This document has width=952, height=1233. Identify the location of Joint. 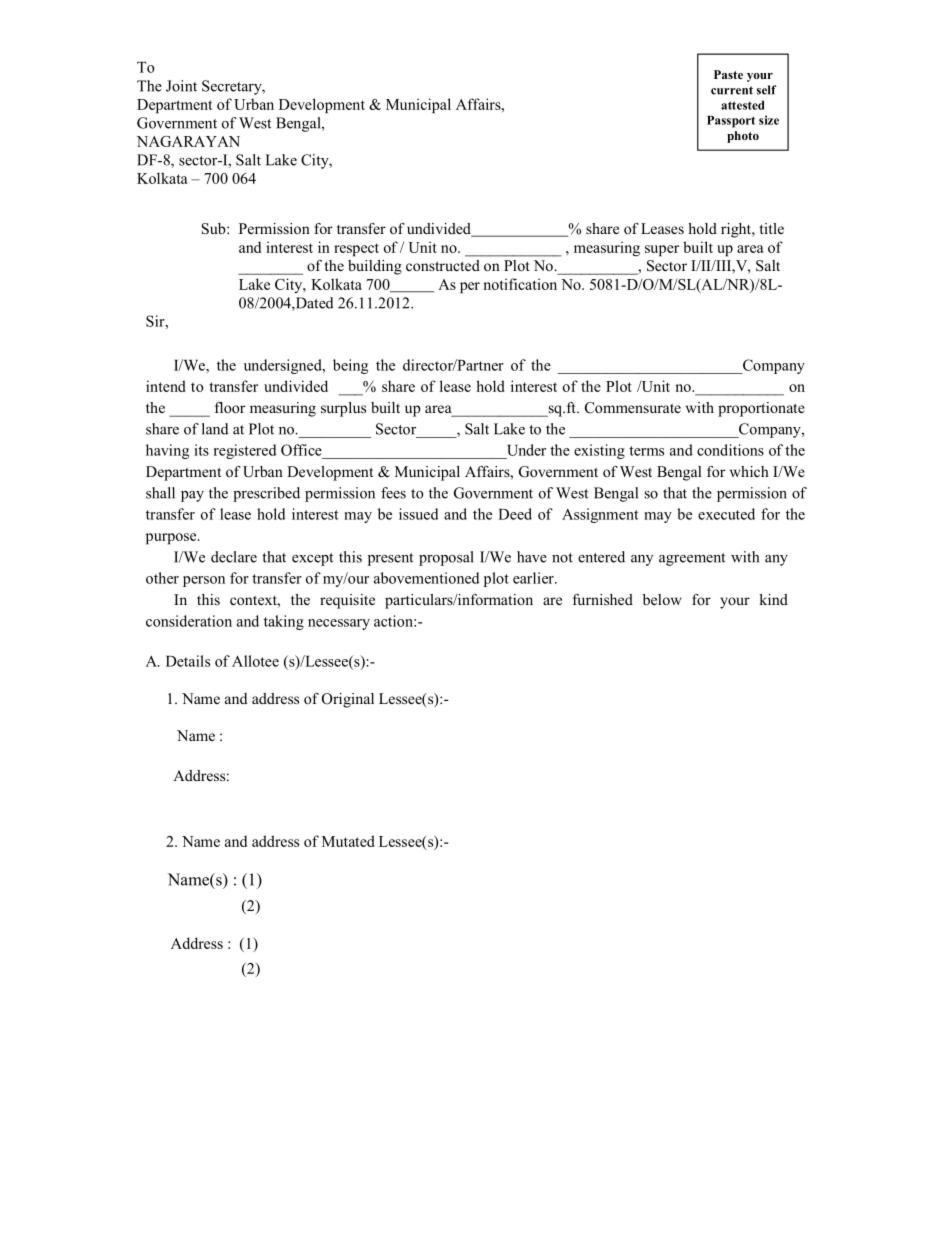
(181, 86).
